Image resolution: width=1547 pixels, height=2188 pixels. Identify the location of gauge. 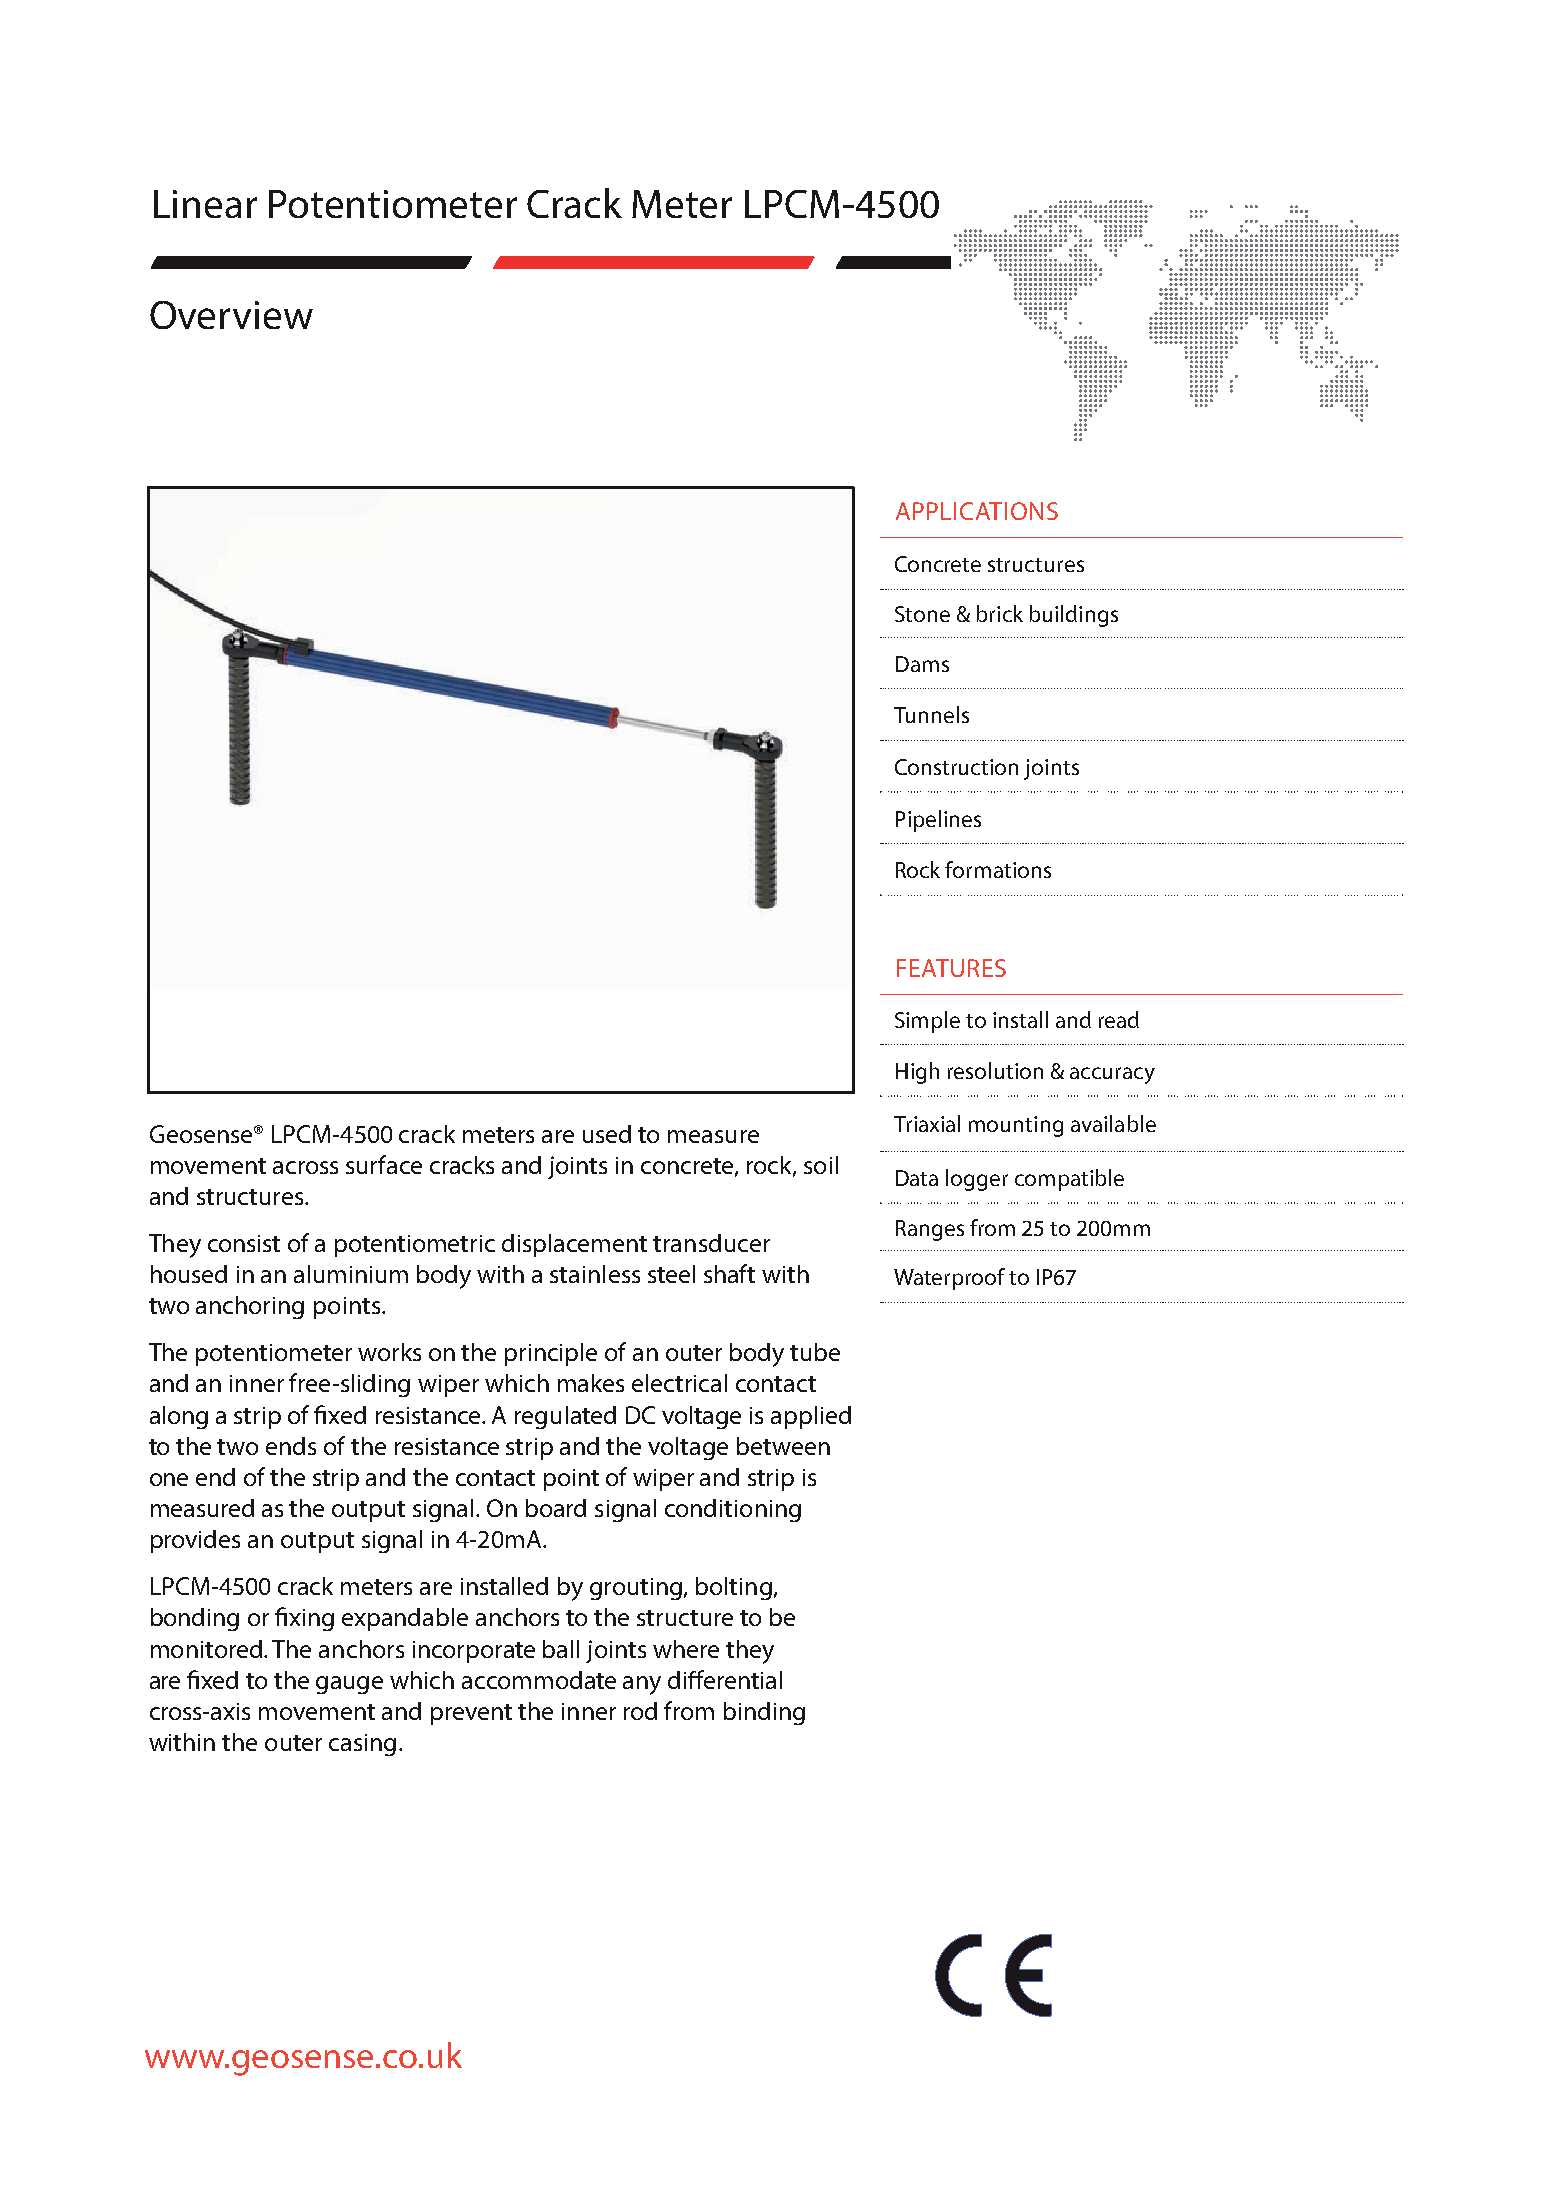
(349, 1685).
